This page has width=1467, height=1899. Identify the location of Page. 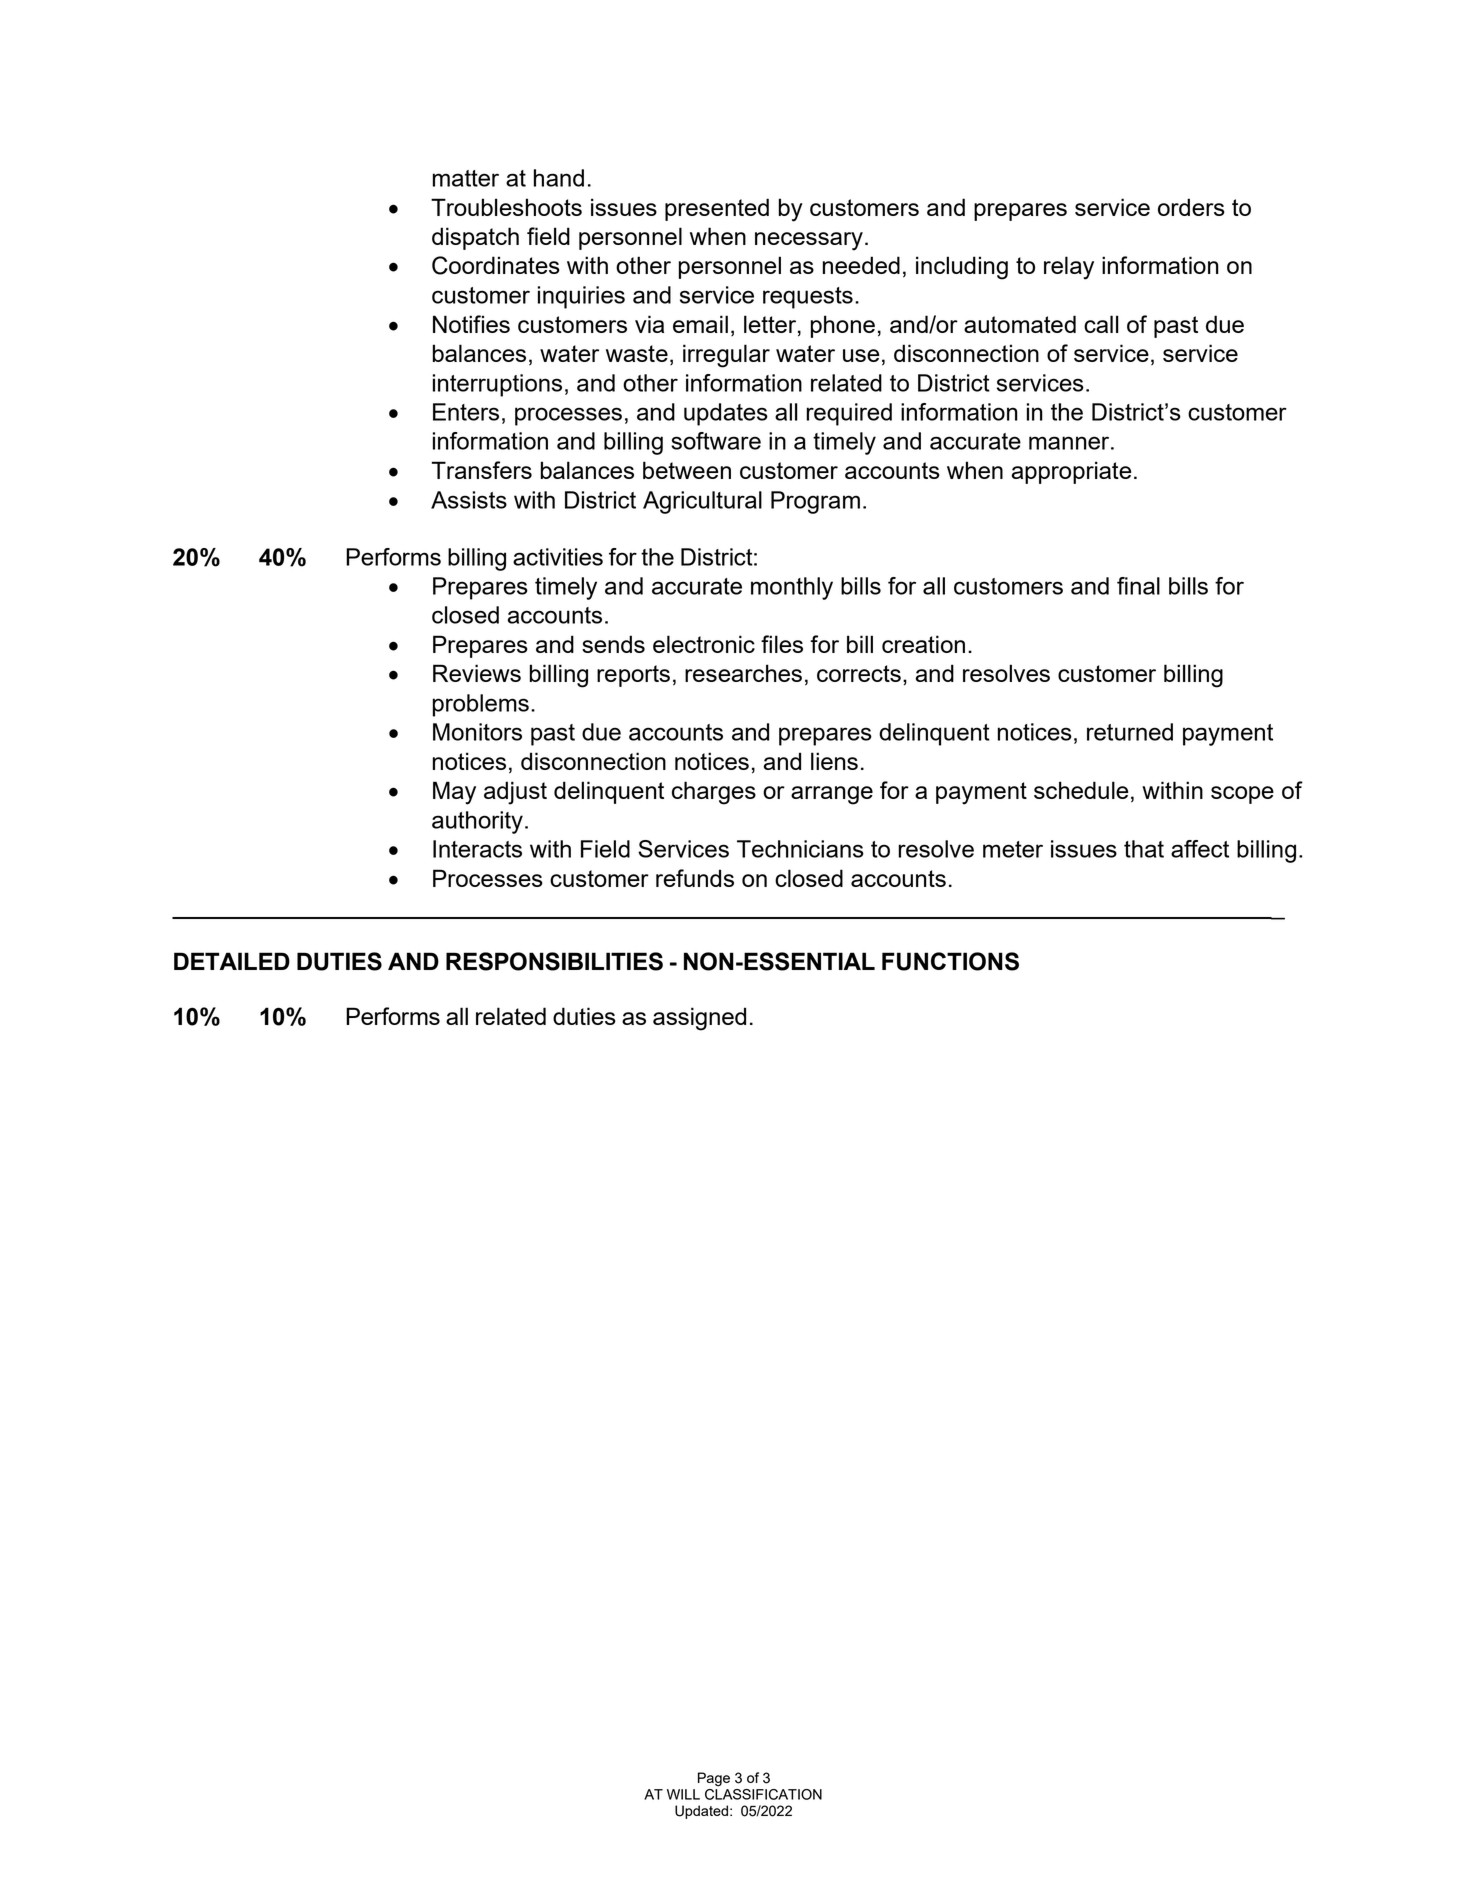
(714, 1779).
